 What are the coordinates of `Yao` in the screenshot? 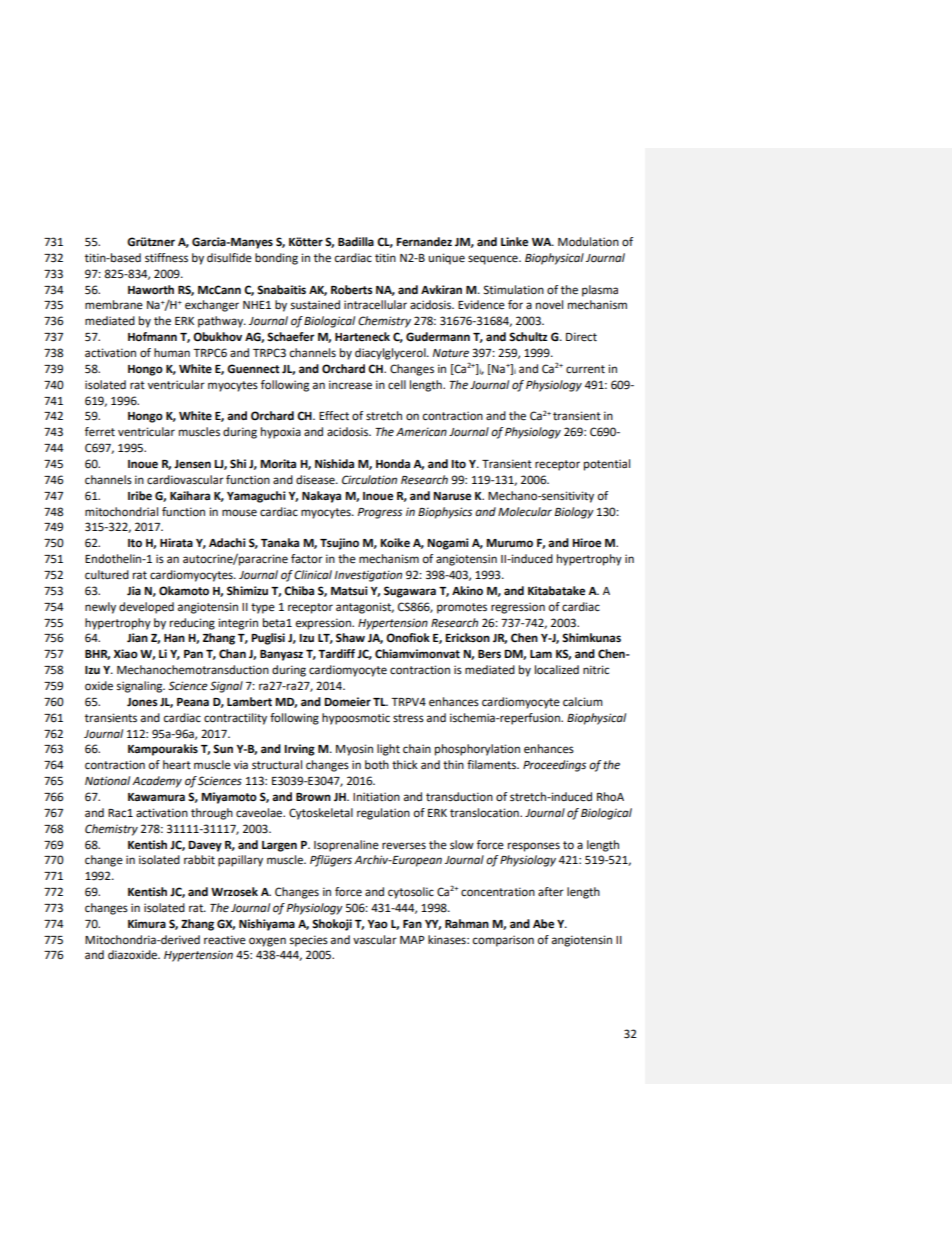 It's located at (378, 924).
